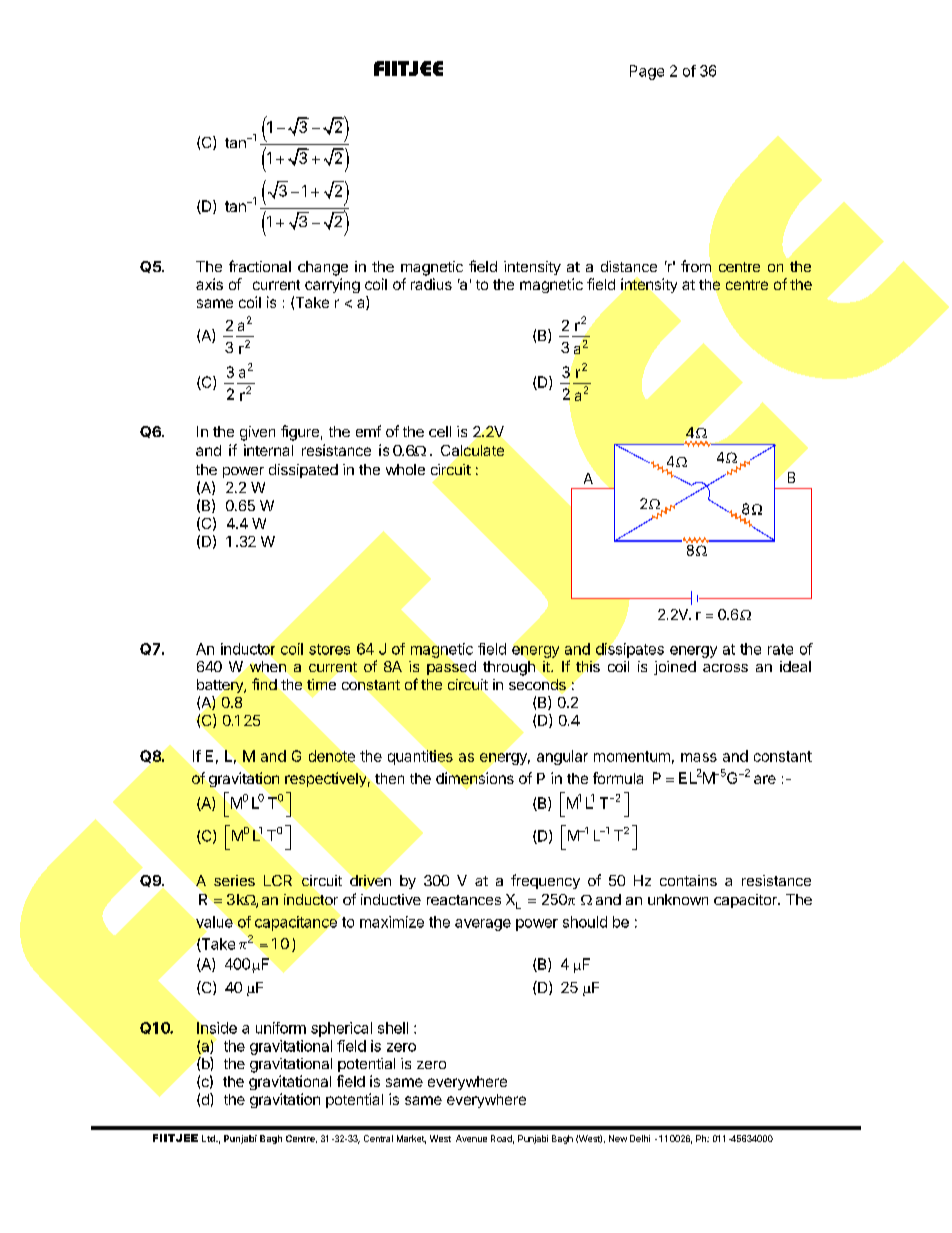 Image resolution: width=952 pixels, height=1233 pixels. Describe the element at coordinates (725, 668) in the image. I see `across` at that location.
